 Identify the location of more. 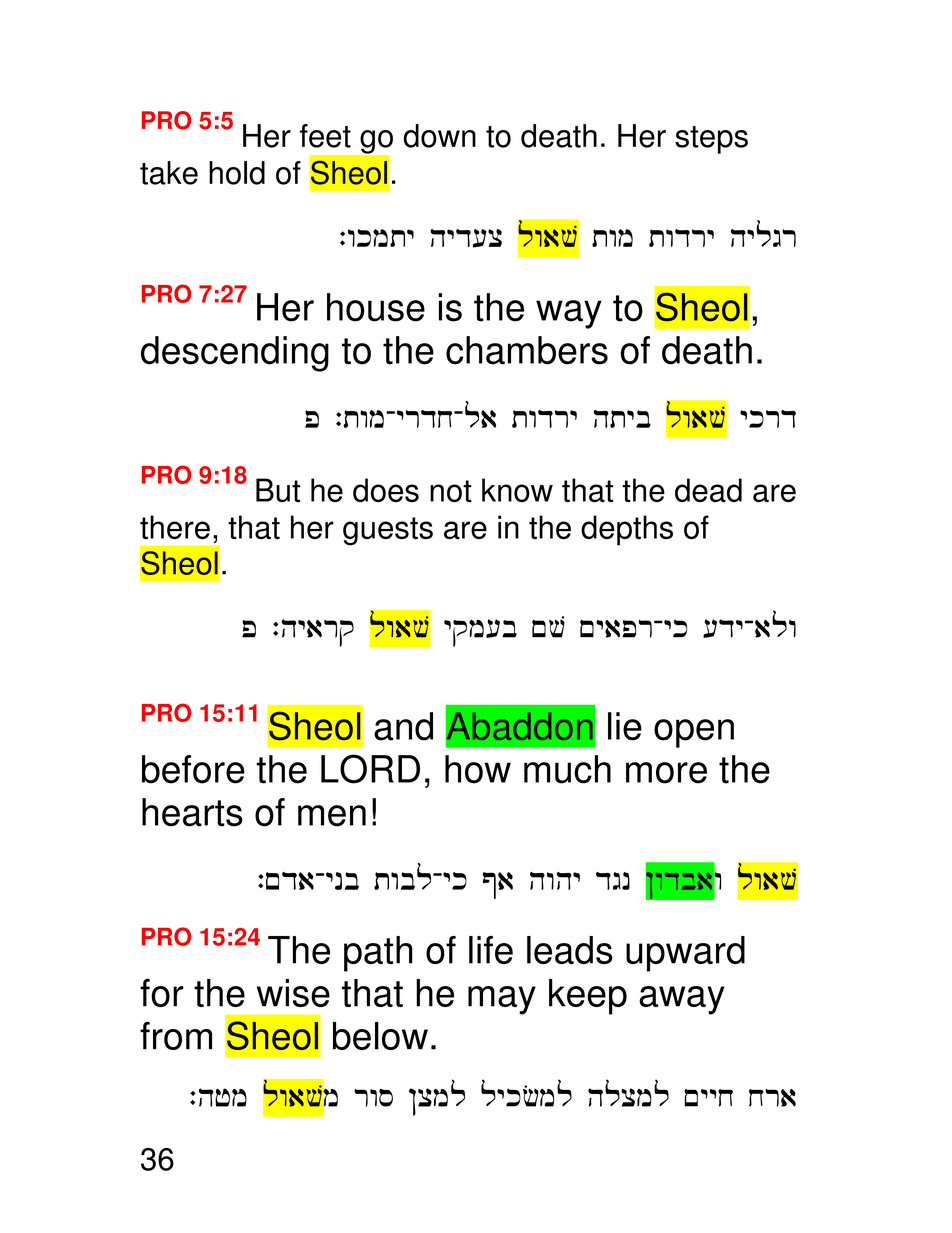
(666, 773).
